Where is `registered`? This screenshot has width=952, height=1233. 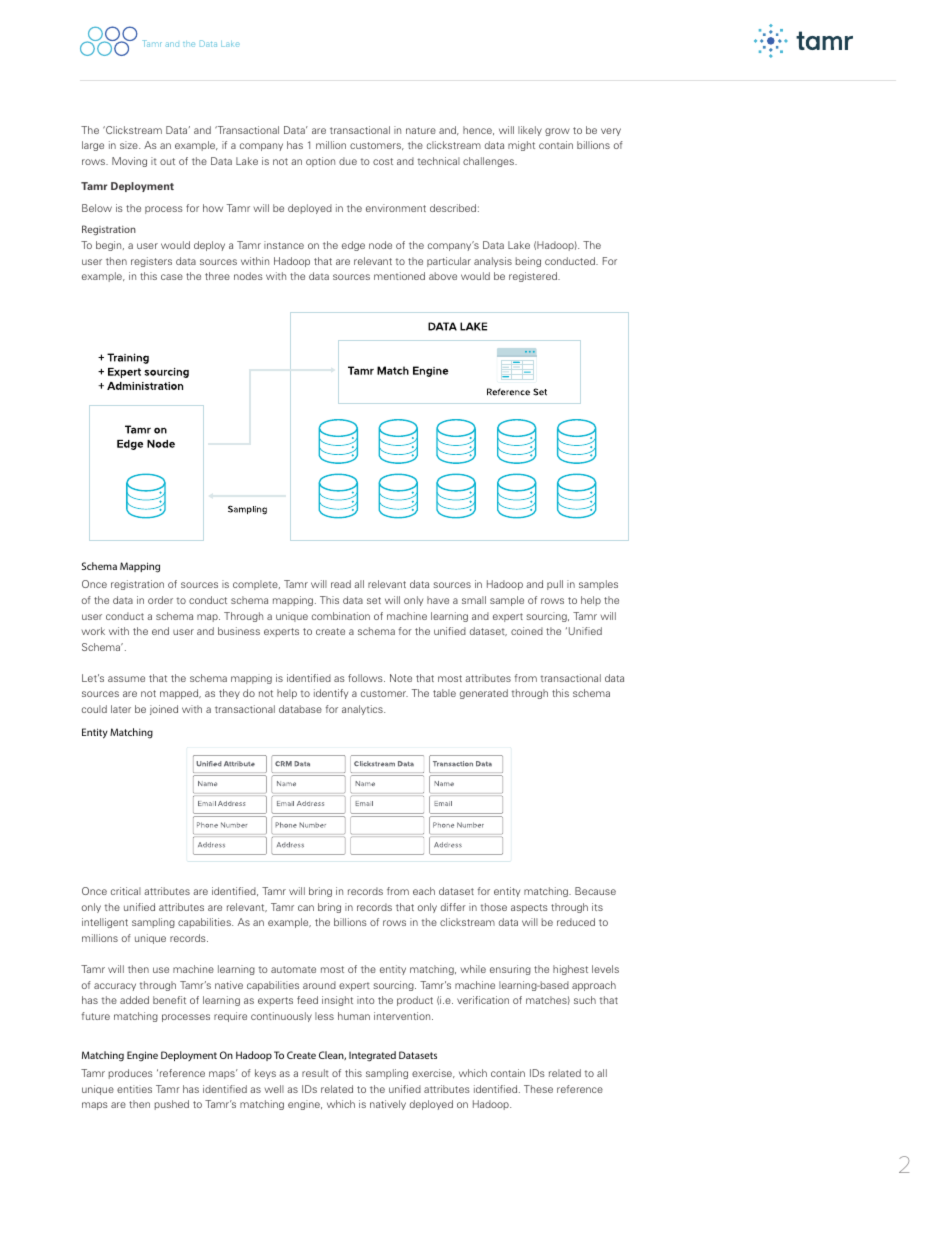
registered is located at coordinates (534, 277).
